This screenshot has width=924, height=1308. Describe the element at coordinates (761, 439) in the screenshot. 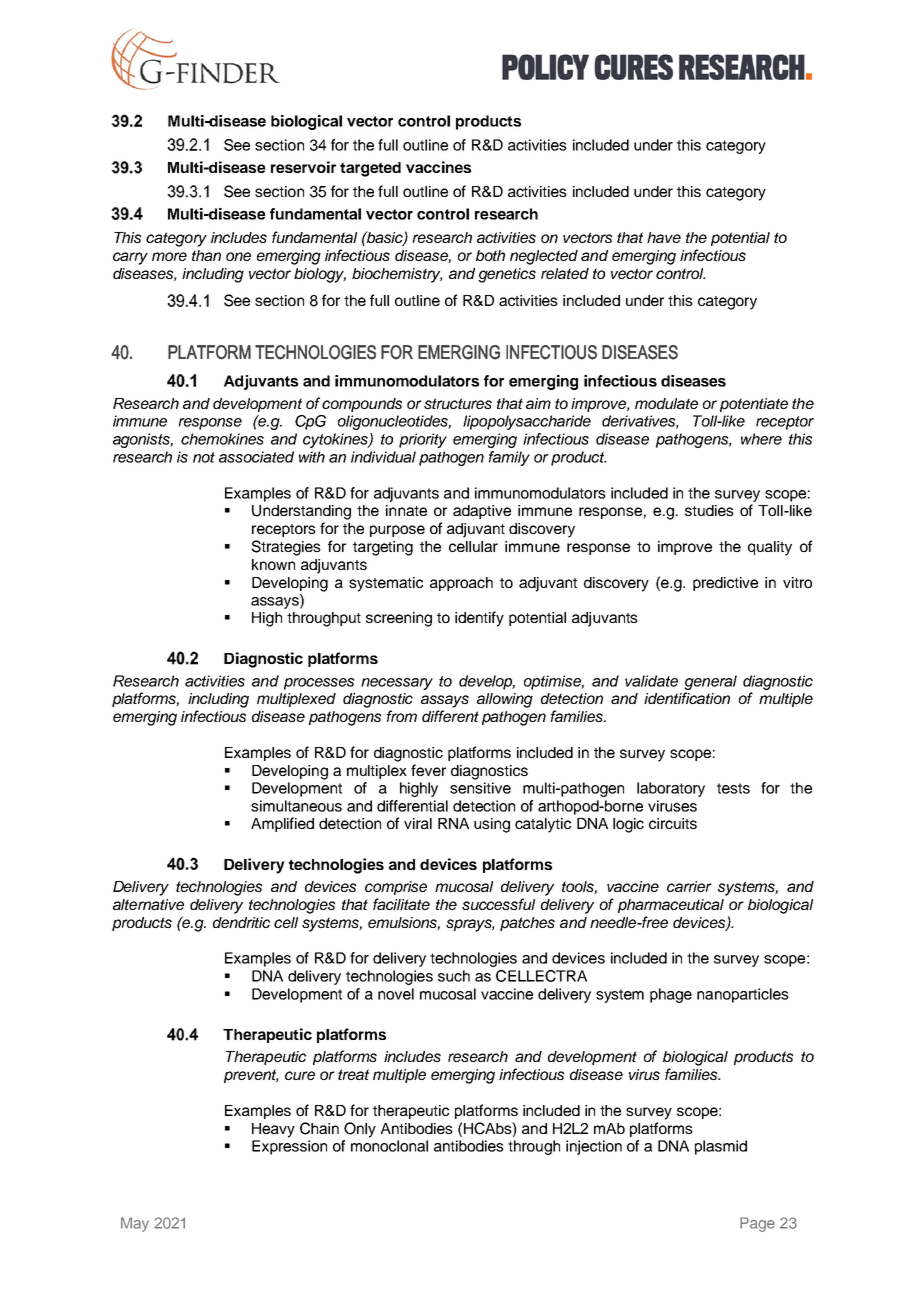

I see `where` at that location.
